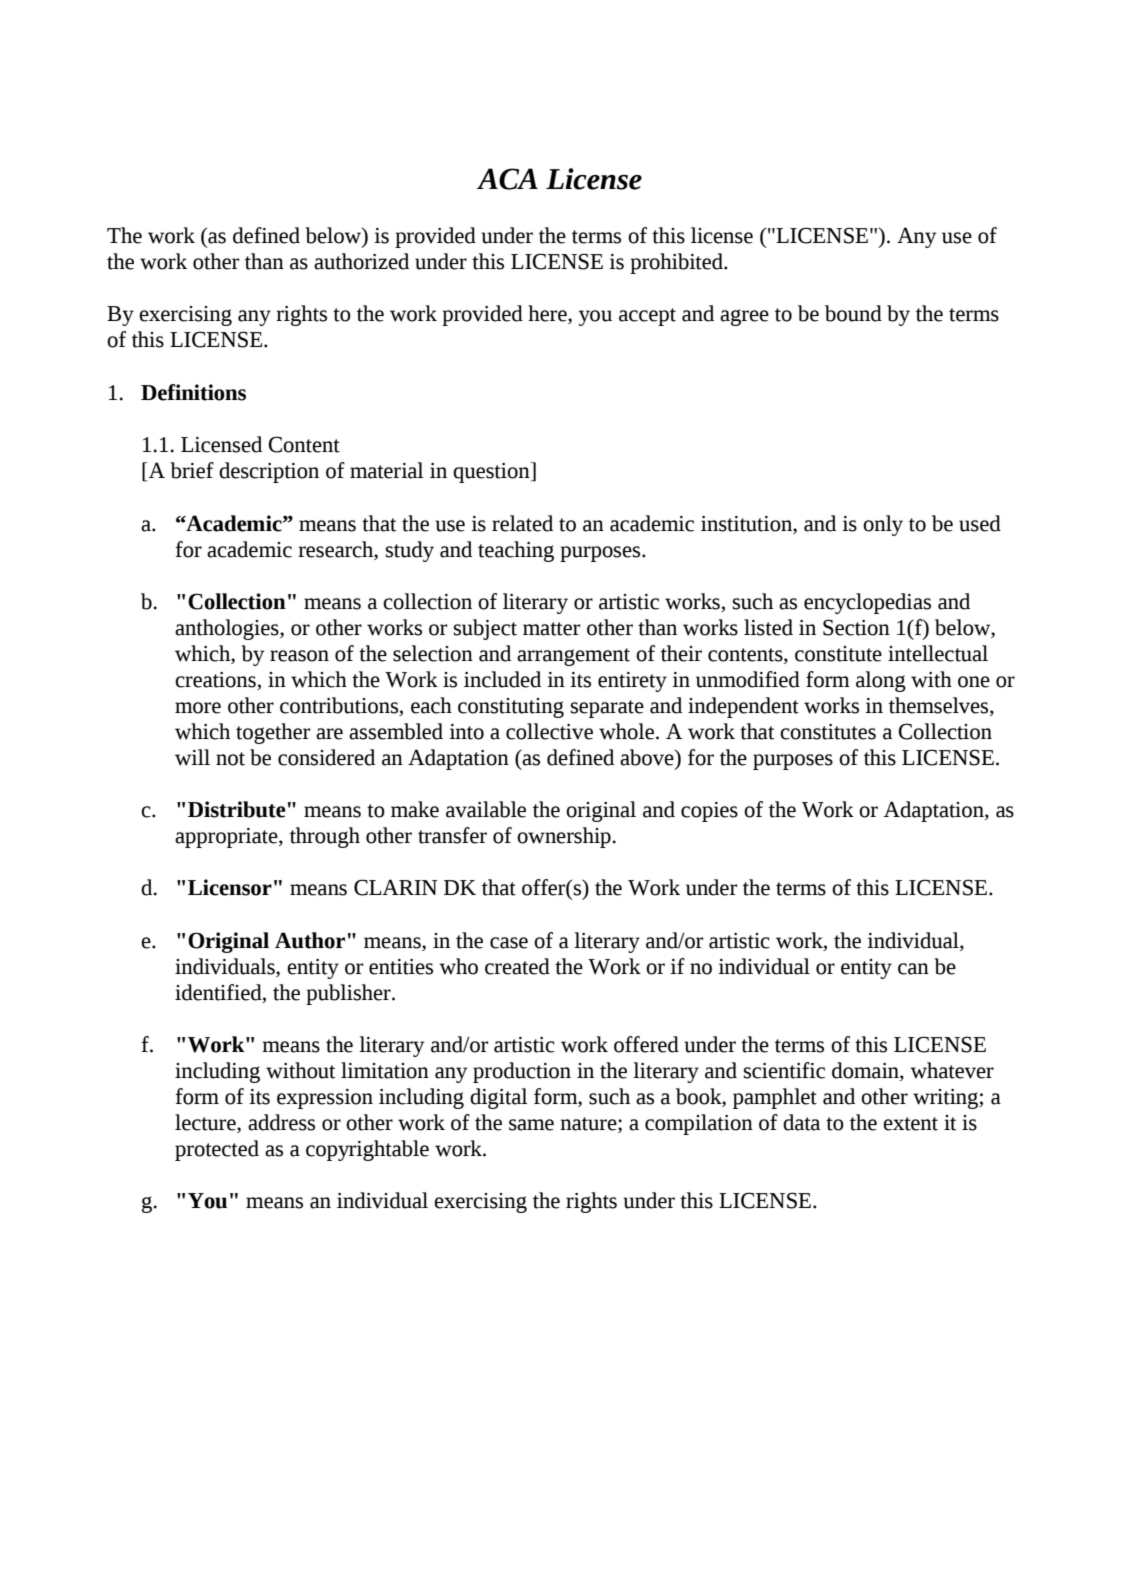 The image size is (1123, 1589). Describe the element at coordinates (548, 314) in the document. I see `here` at that location.
